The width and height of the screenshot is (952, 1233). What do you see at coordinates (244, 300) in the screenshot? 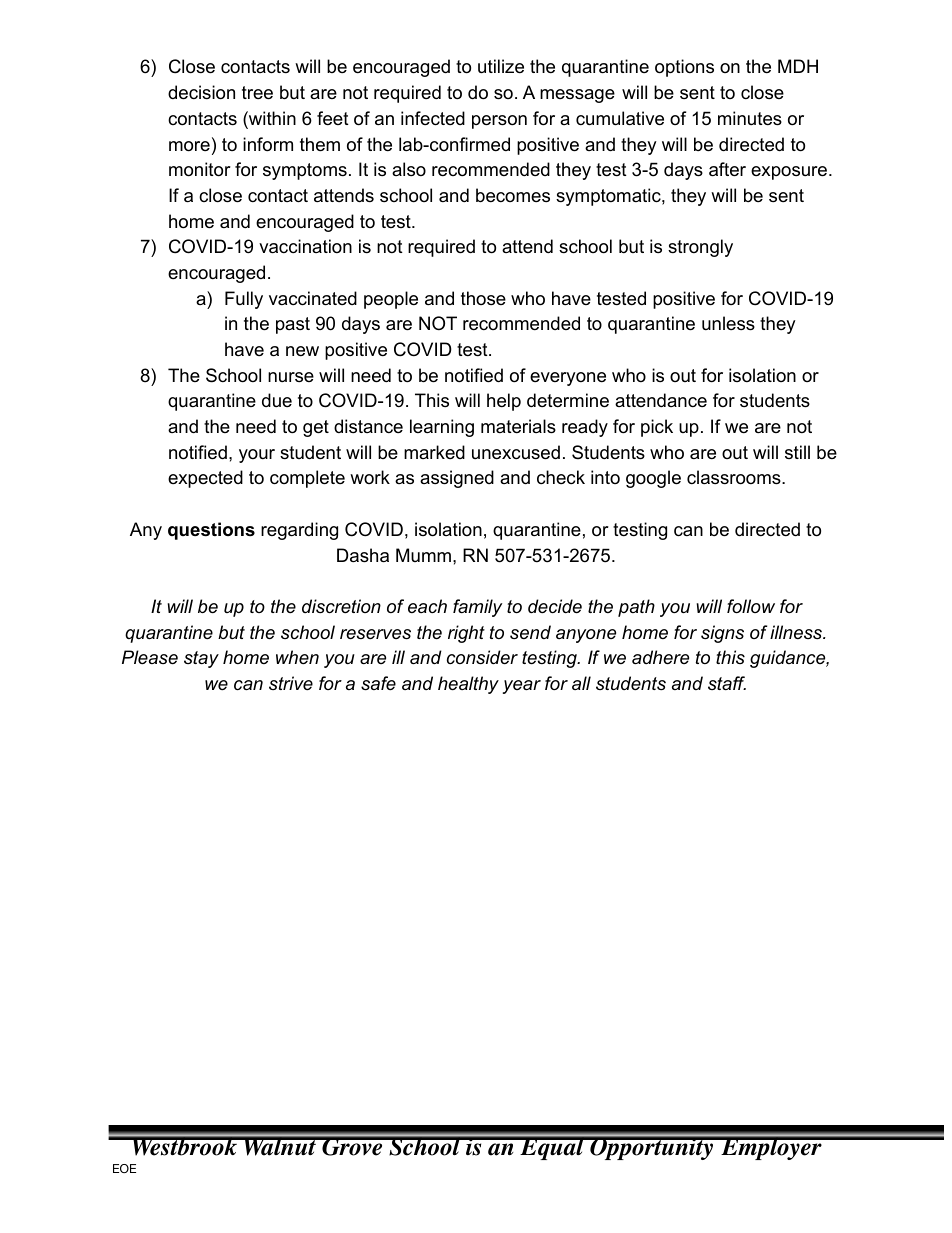
I see `Fully` at bounding box center [244, 300].
